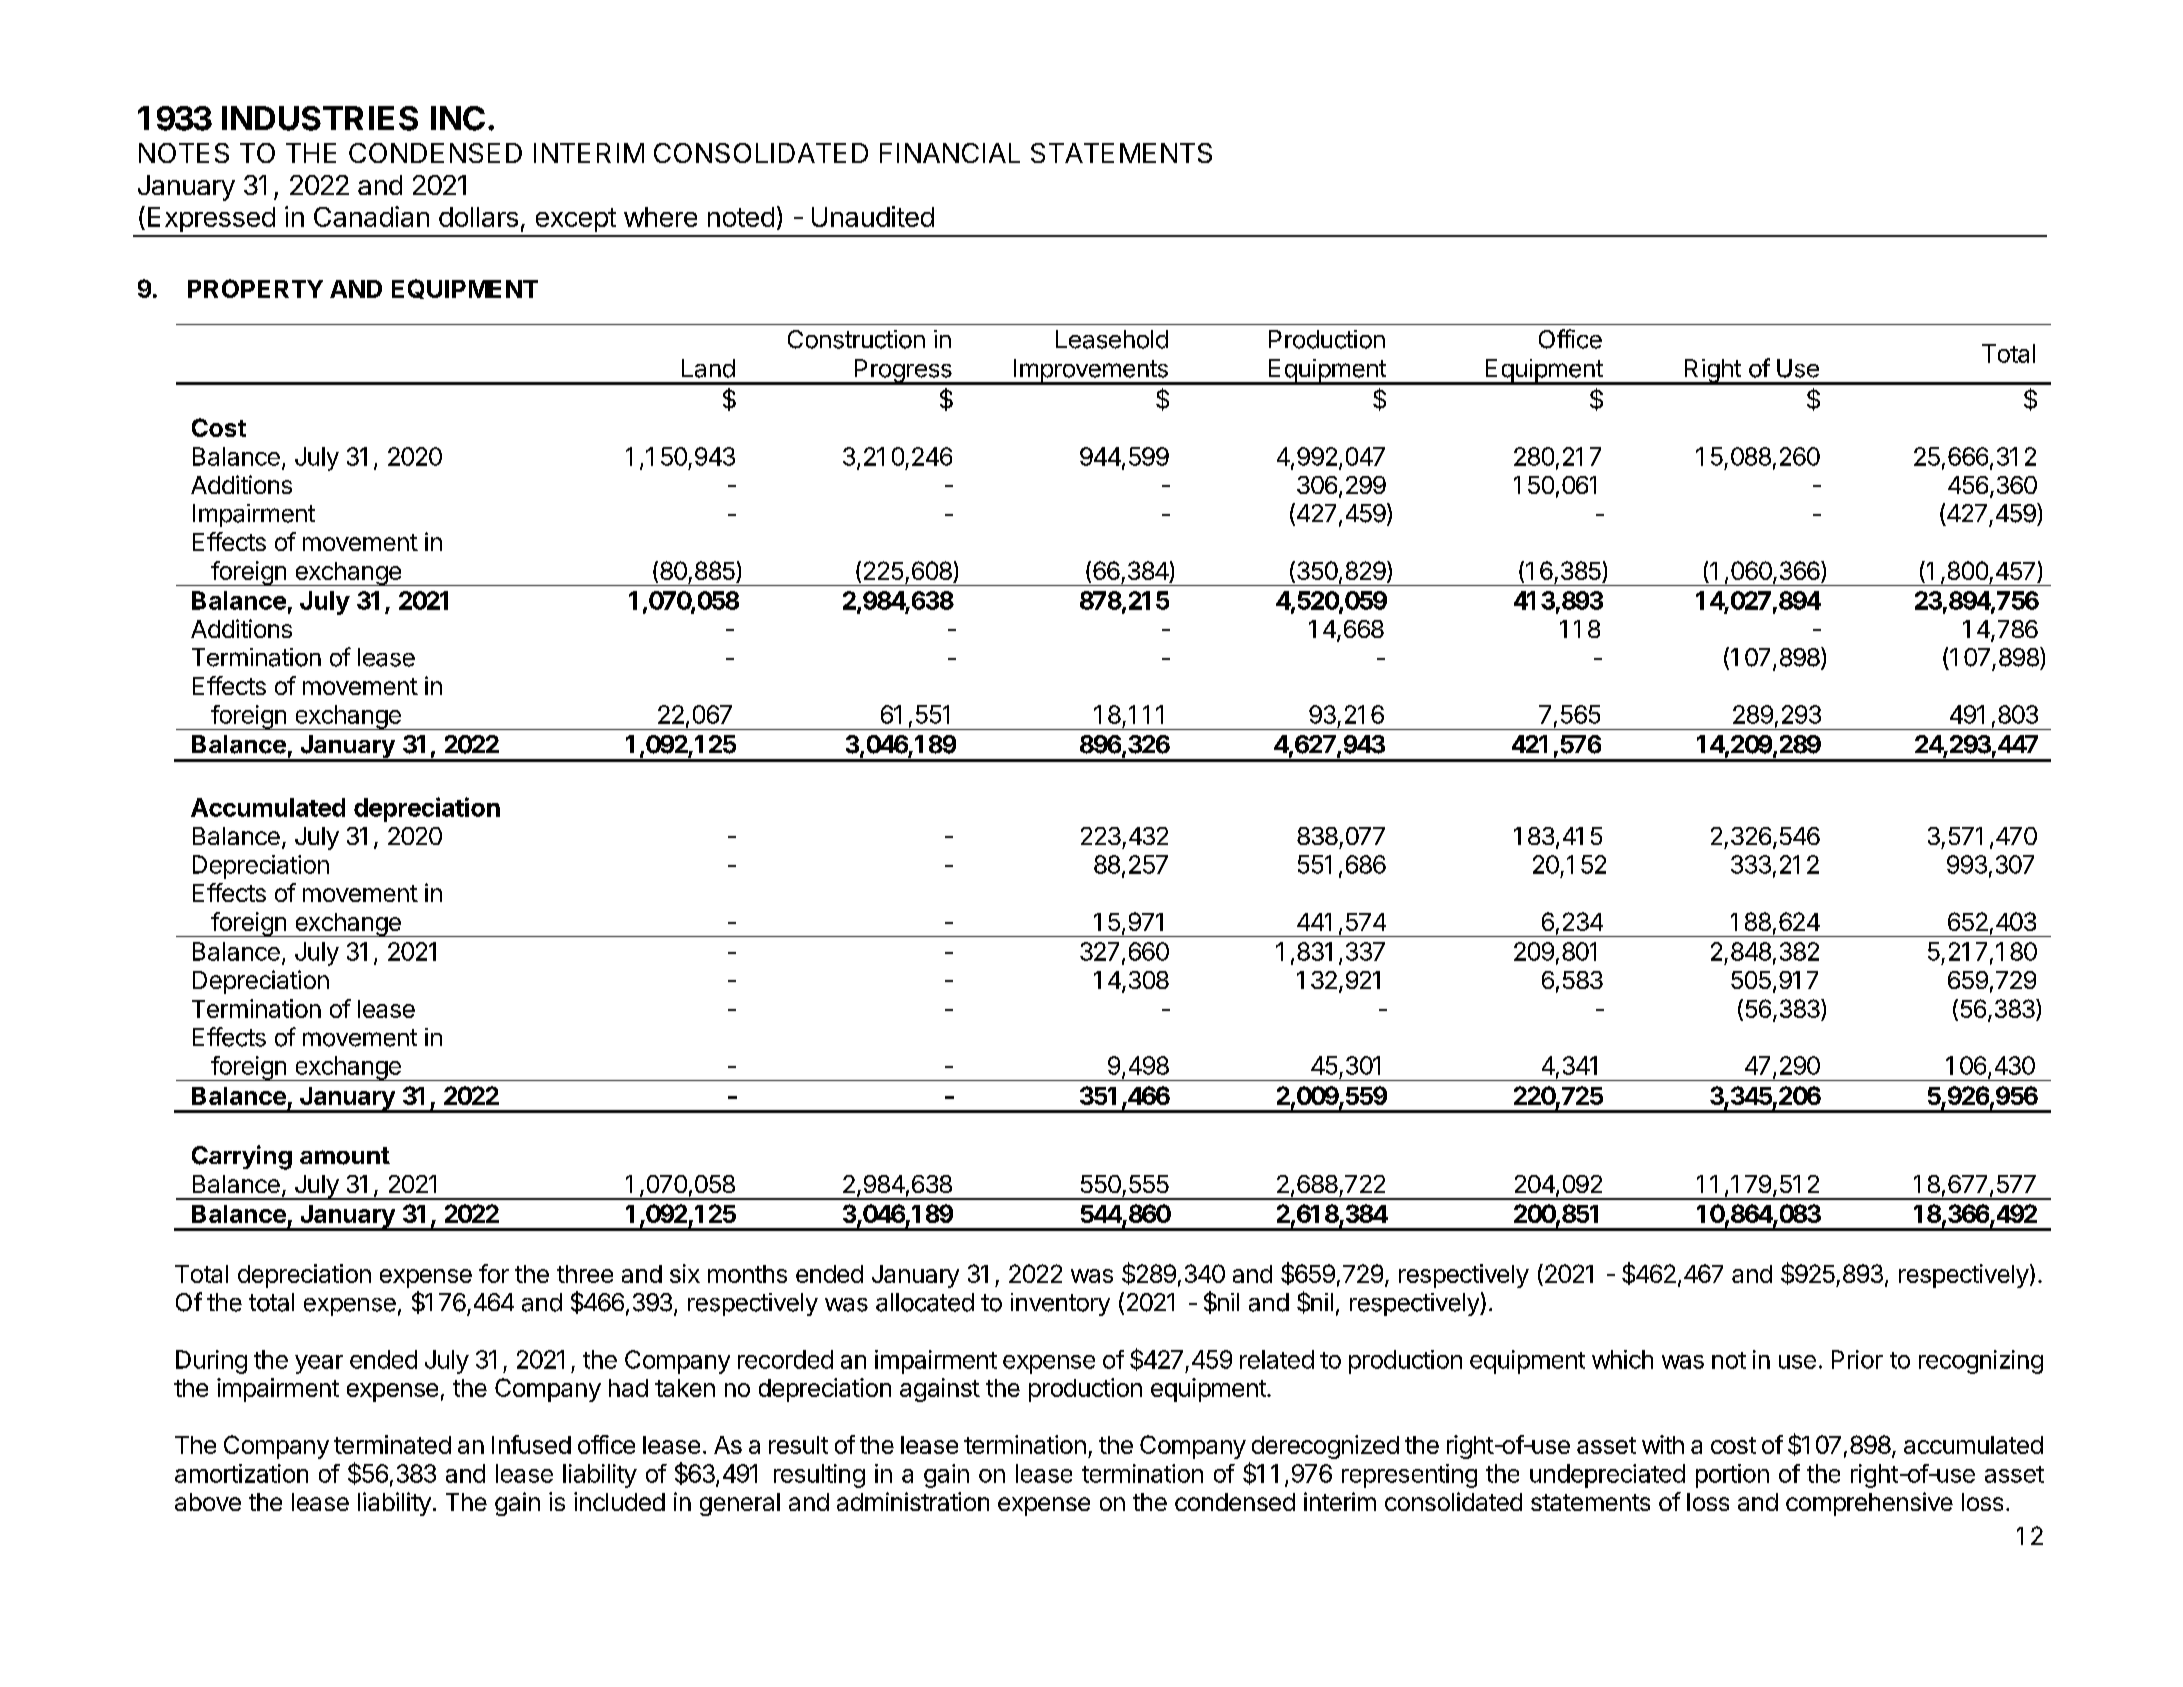  What do you see at coordinates (392, 1444) in the screenshot?
I see `terminated` at bounding box center [392, 1444].
